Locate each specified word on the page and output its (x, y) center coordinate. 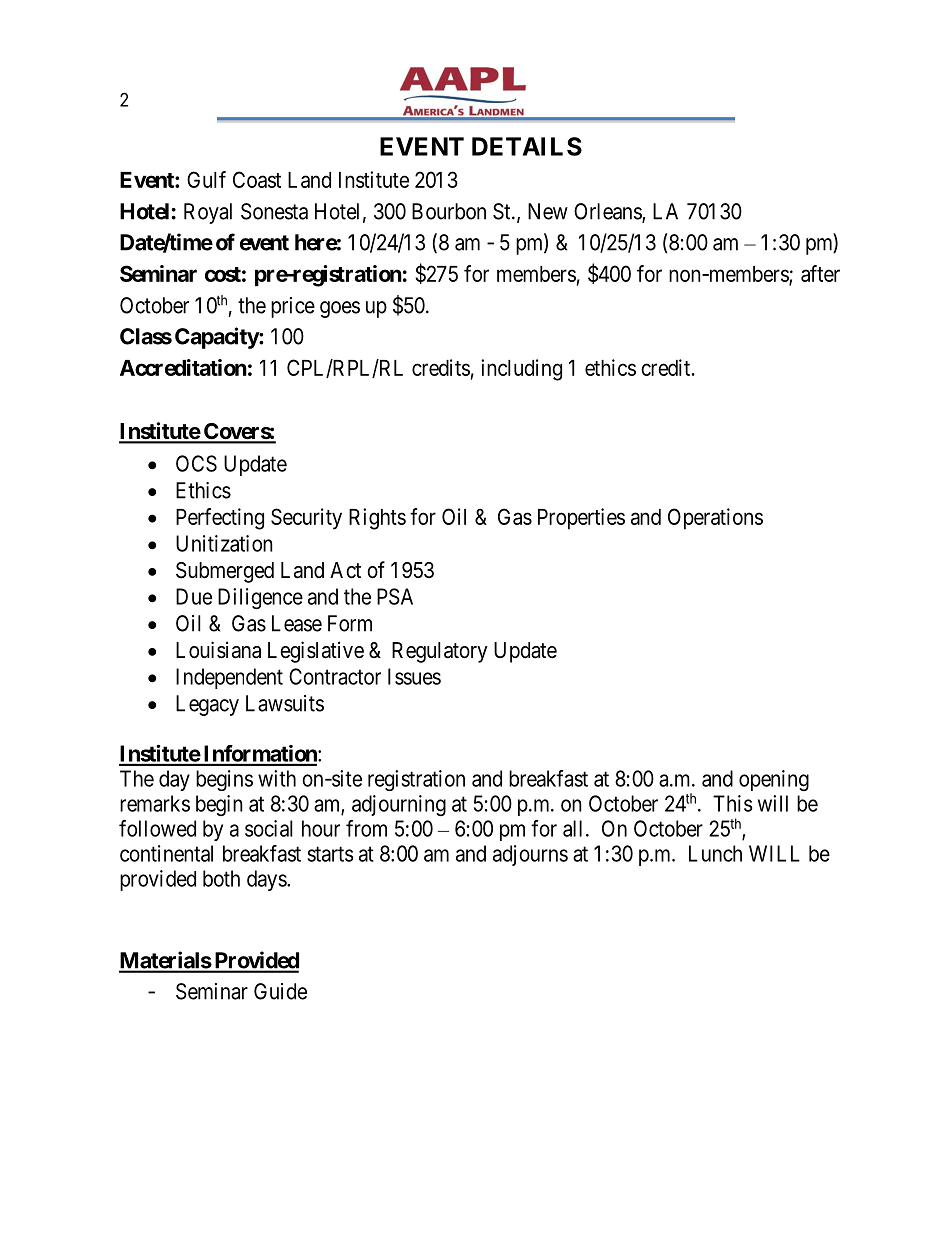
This (732, 803)
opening (774, 780)
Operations (715, 519)
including (521, 370)
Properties (581, 519)
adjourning (399, 805)
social (269, 828)
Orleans (608, 212)
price (293, 307)
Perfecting (220, 519)
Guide (280, 991)
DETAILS (527, 146)
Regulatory (440, 652)
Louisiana (218, 650)
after (820, 273)
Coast (257, 179)
